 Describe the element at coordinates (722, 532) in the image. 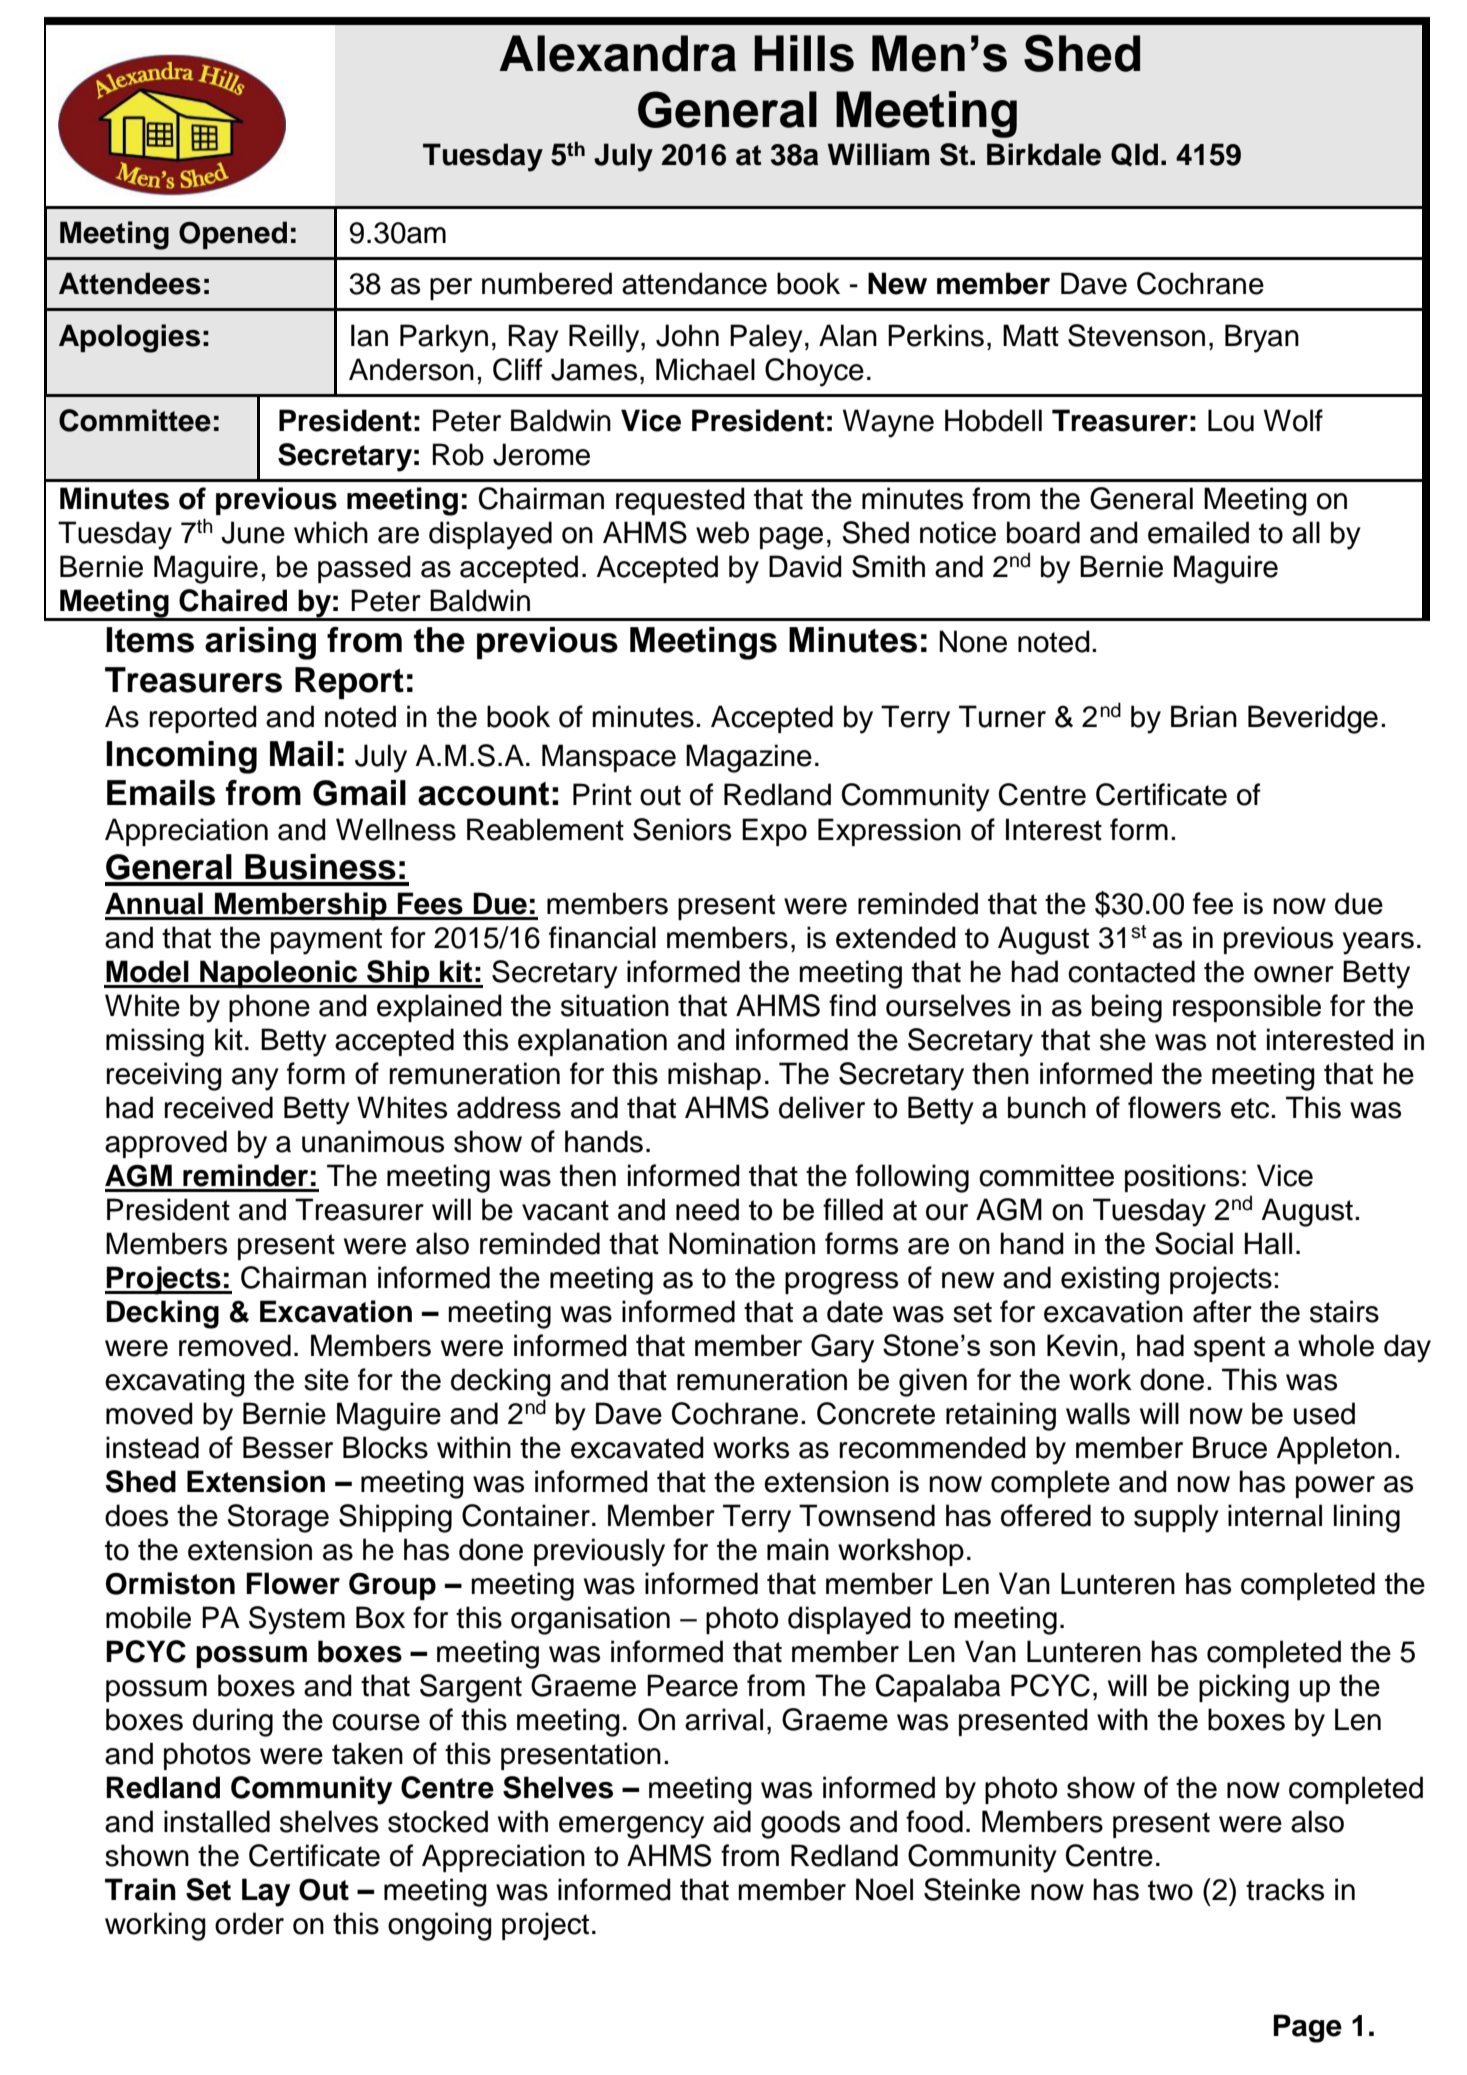

I see `web` at that location.
